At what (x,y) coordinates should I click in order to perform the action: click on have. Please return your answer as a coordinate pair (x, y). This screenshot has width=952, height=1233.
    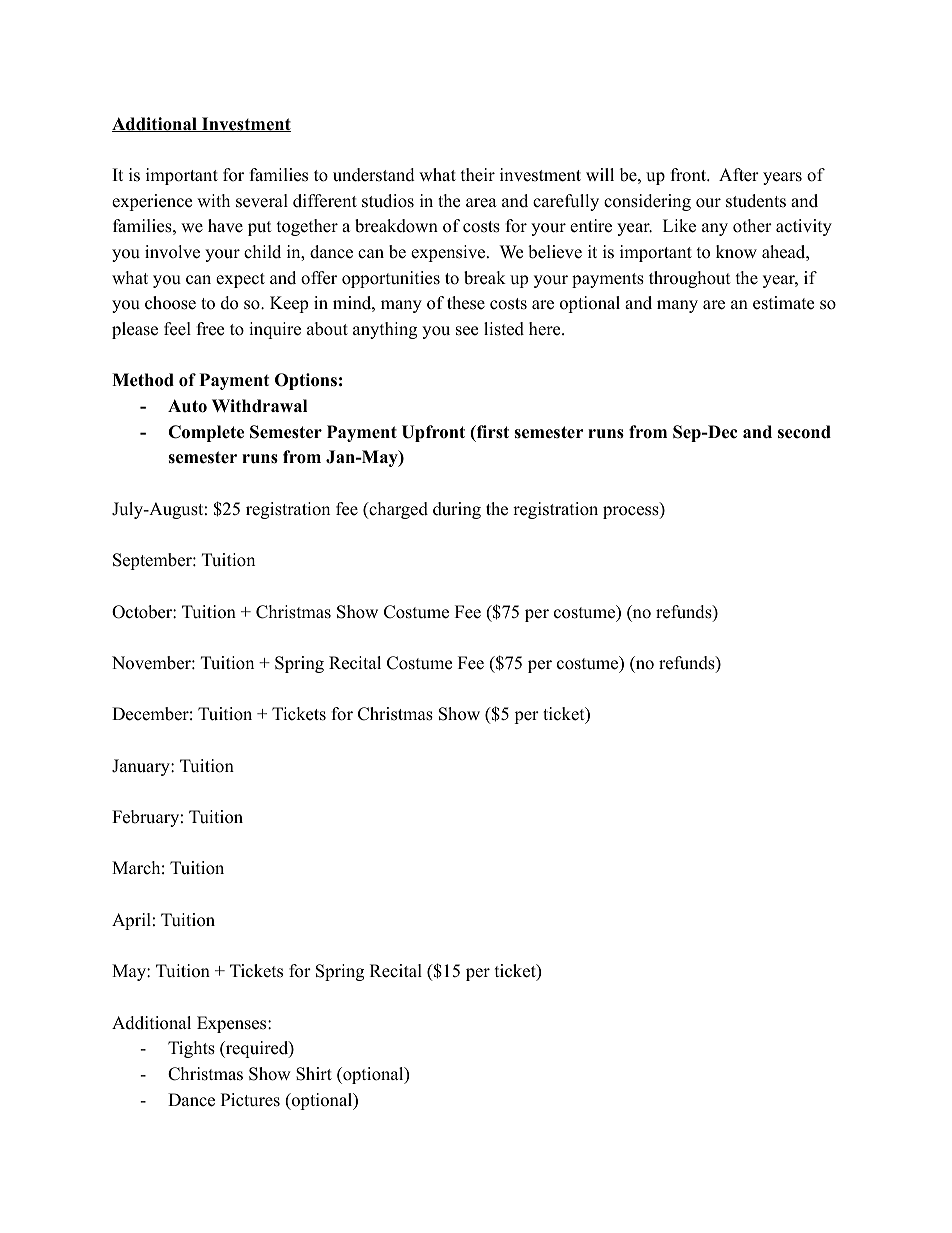
    Looking at the image, I should click on (225, 226).
